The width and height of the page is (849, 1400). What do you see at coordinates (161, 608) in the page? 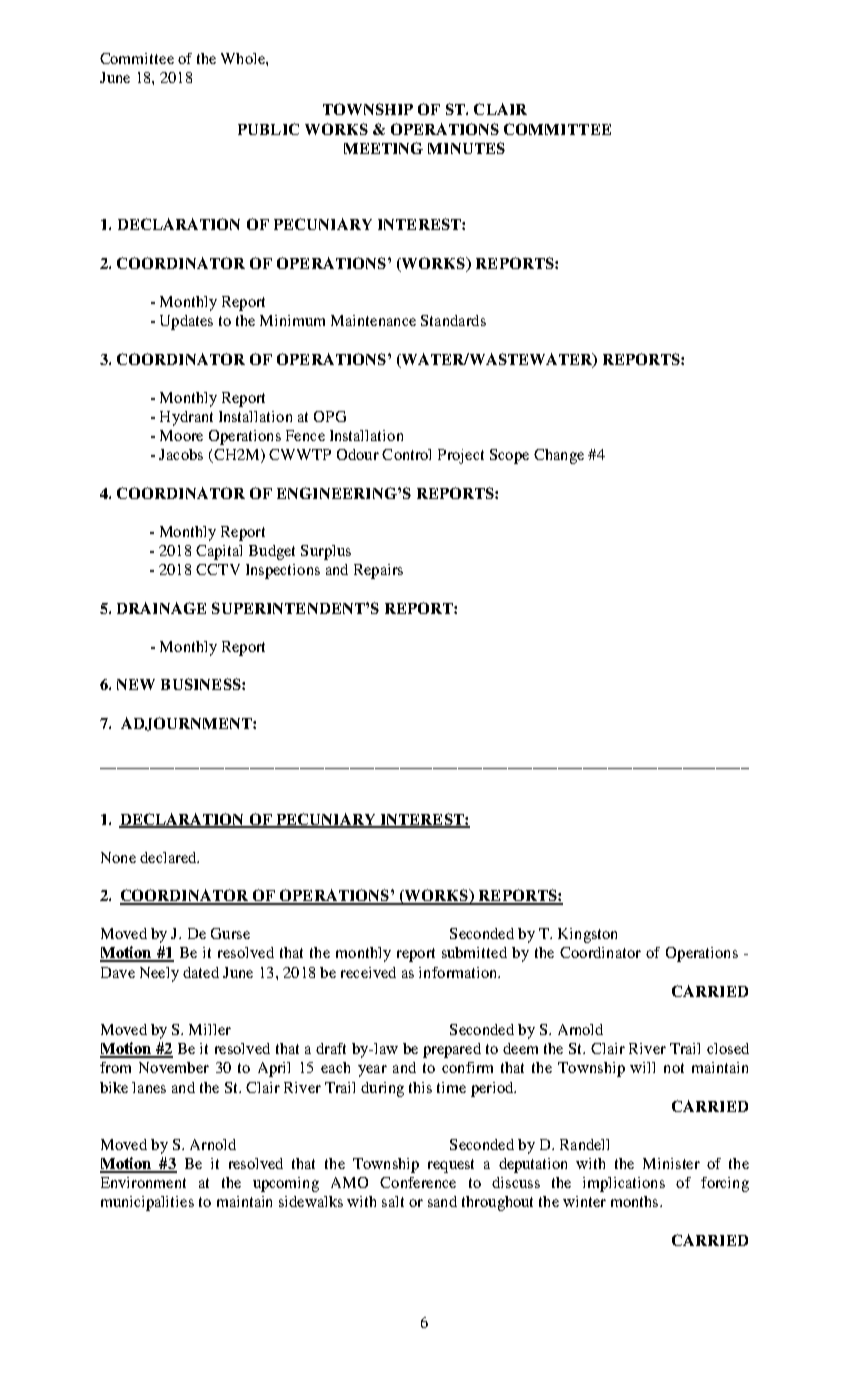
I see `DRAINAGE` at bounding box center [161, 608].
